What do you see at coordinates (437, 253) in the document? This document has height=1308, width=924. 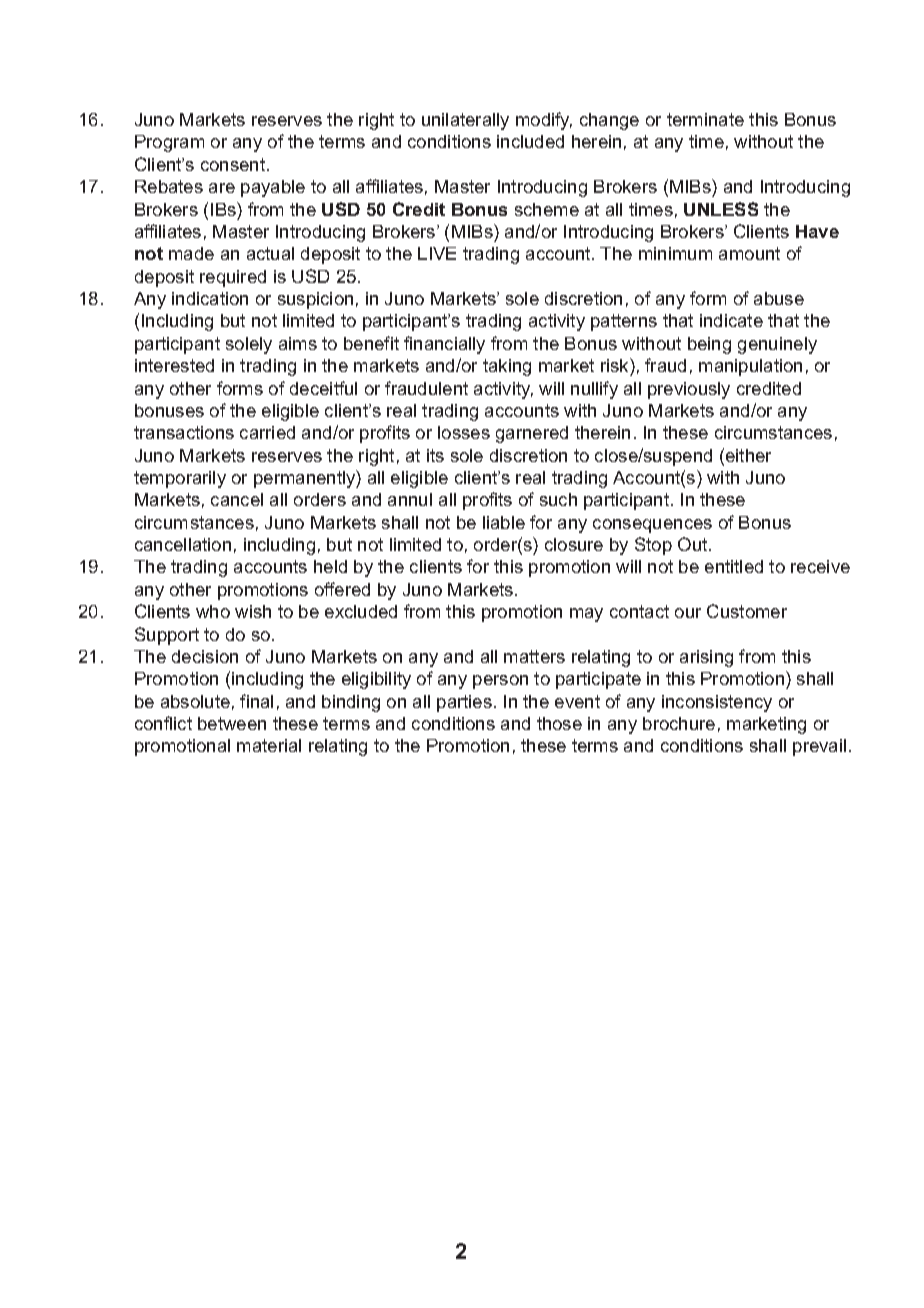 I see `LIVE` at bounding box center [437, 253].
